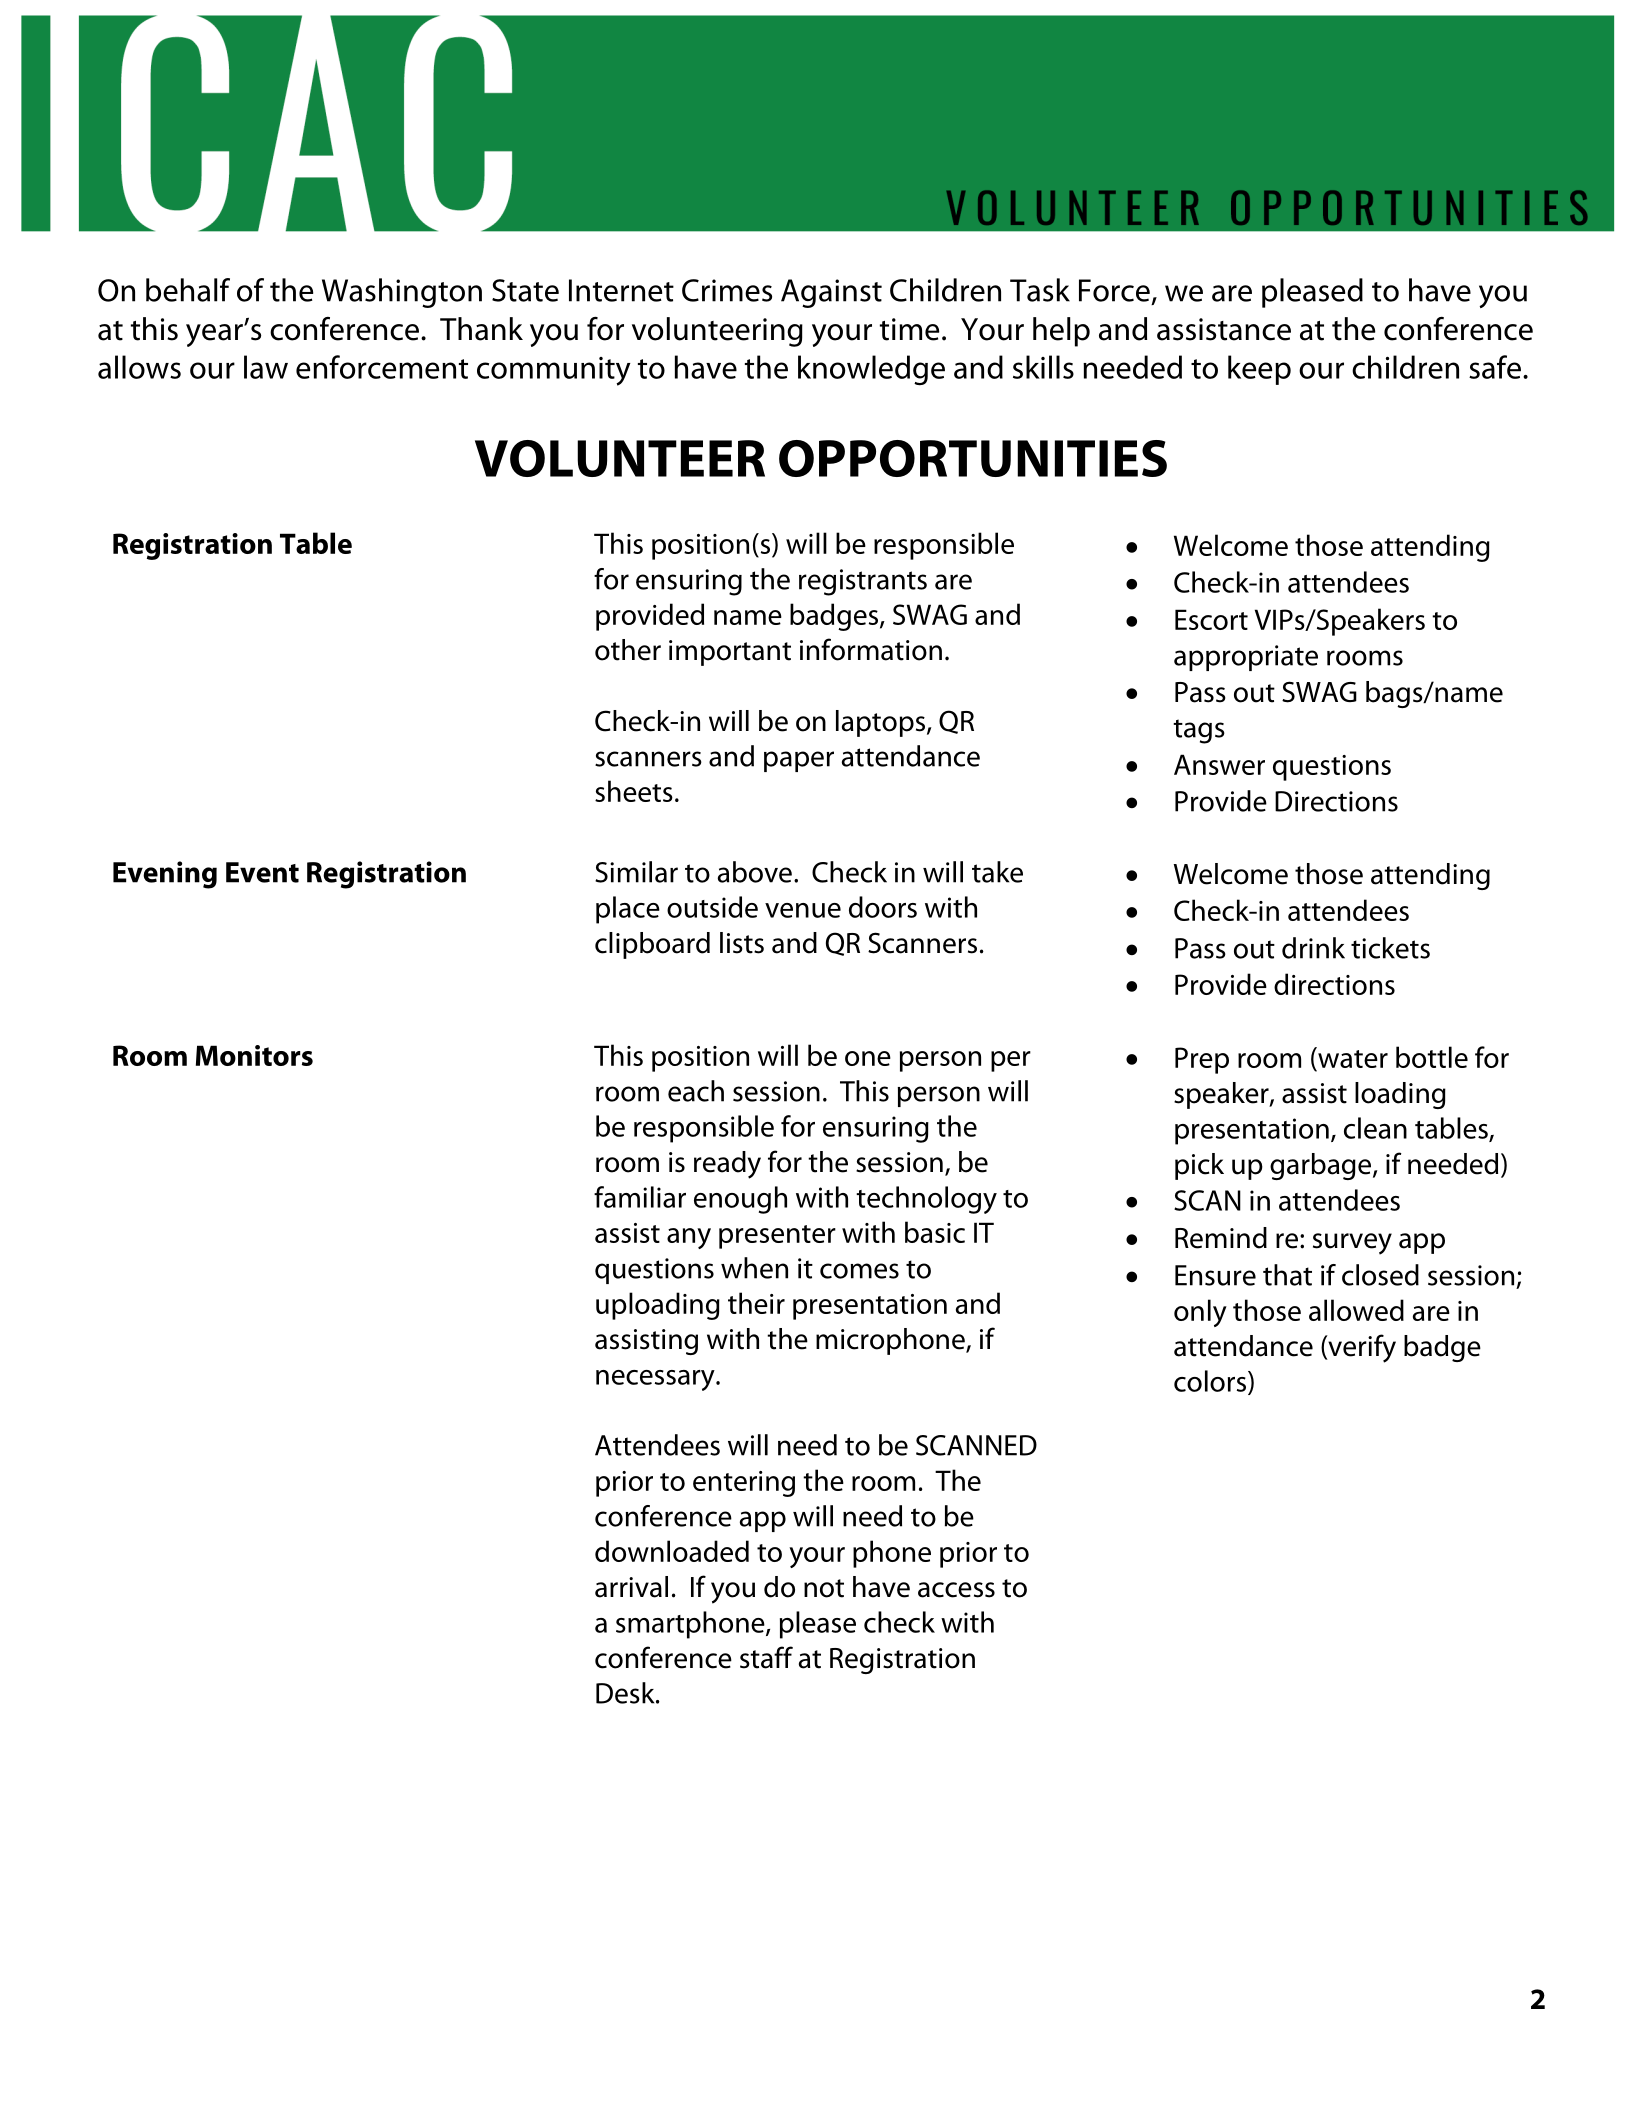 The image size is (1642, 2125). Describe the element at coordinates (831, 293) in the page. I see `Against` at that location.
